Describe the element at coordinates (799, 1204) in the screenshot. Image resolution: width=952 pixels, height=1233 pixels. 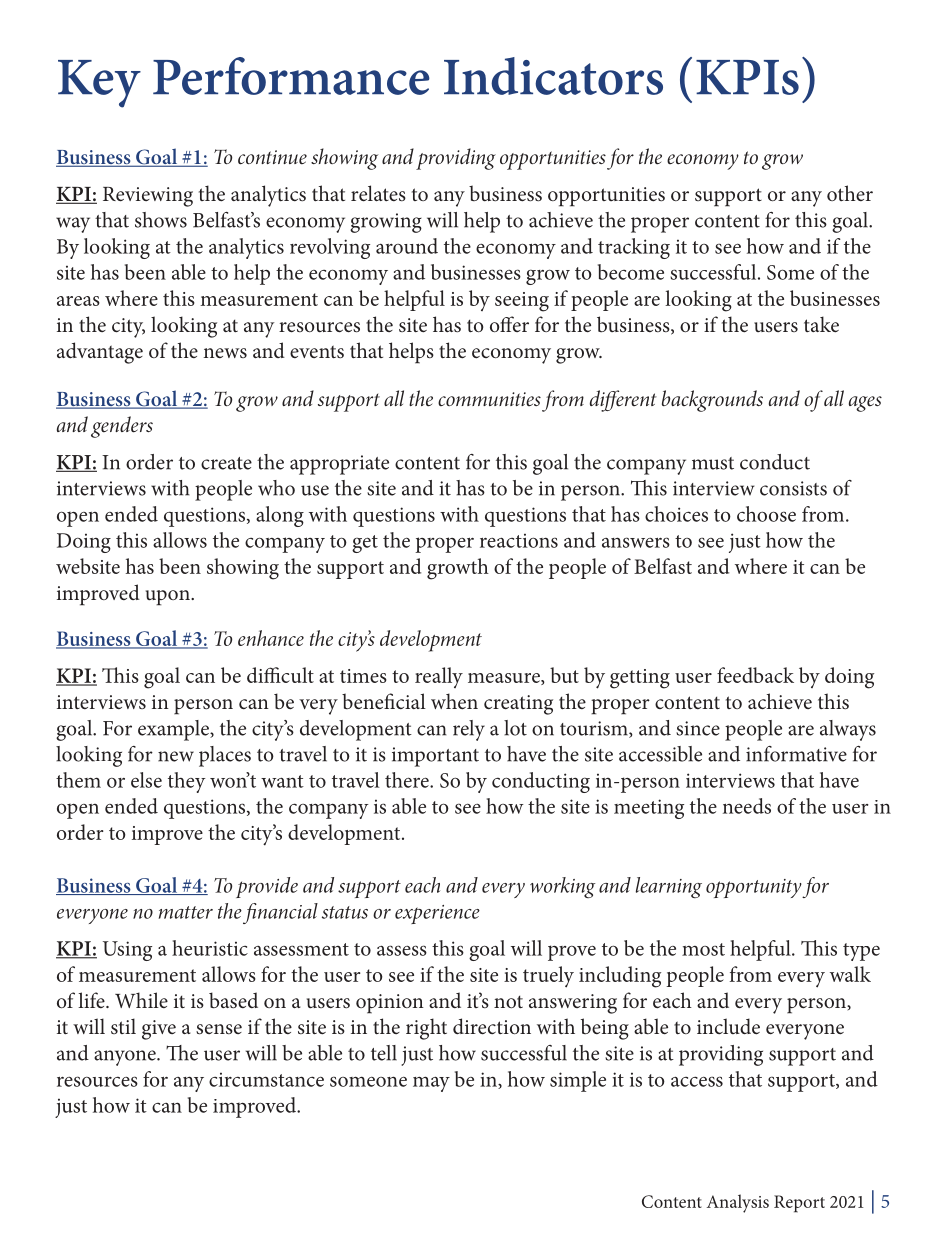
I see `Report` at that location.
